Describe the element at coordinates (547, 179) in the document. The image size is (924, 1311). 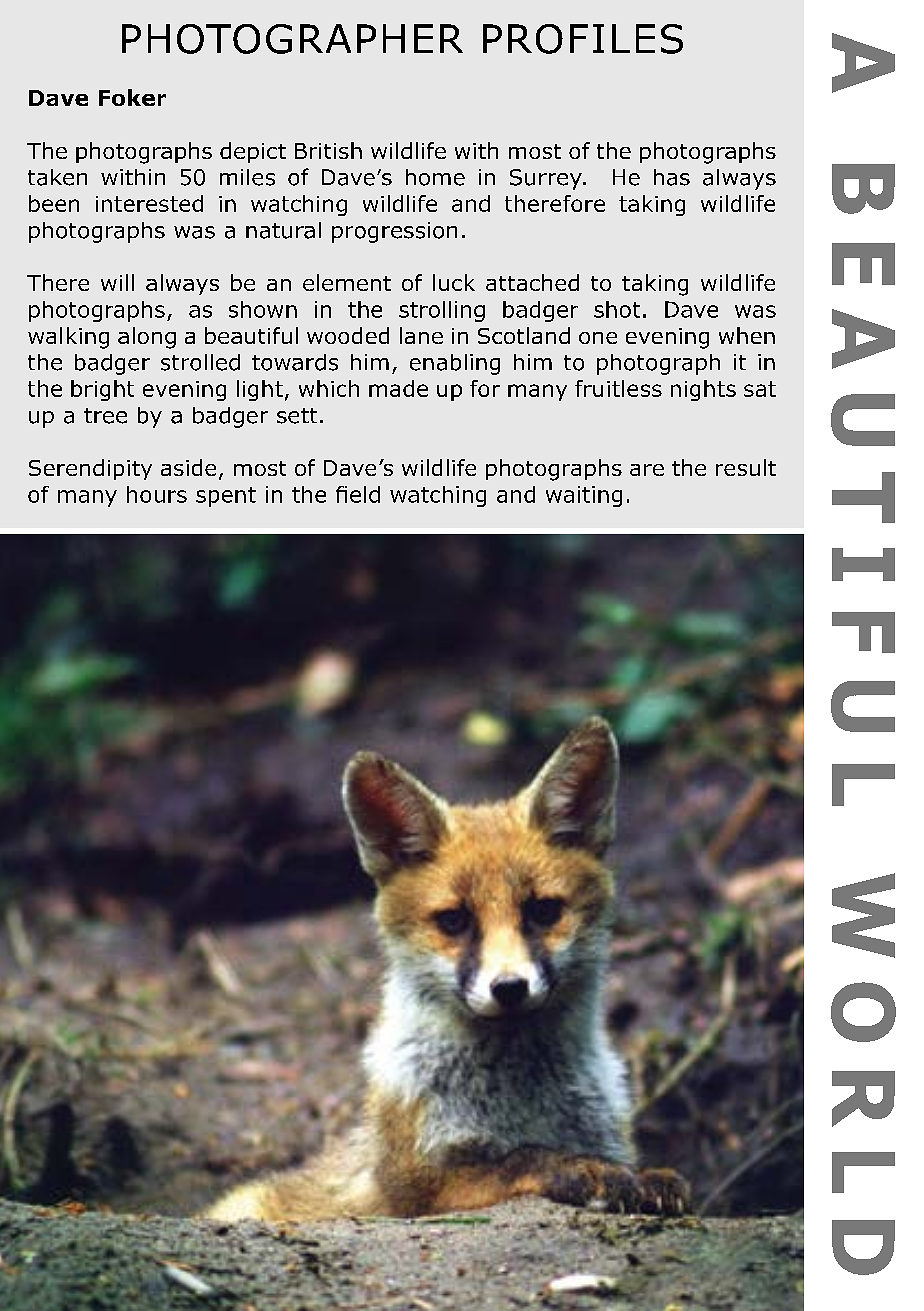
I see `Surrey` at that location.
